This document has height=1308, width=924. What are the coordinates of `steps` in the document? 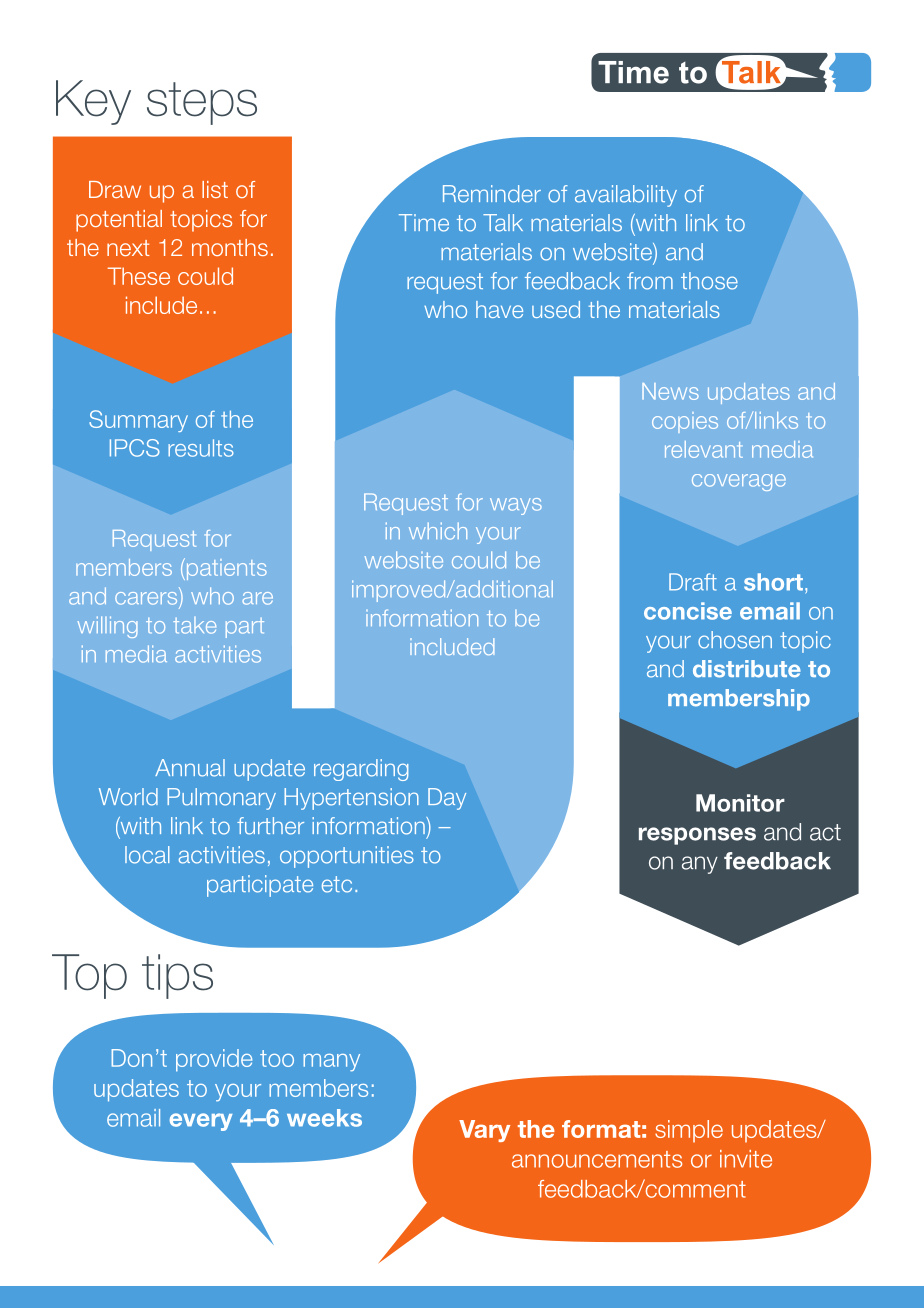 It's located at (202, 103).
